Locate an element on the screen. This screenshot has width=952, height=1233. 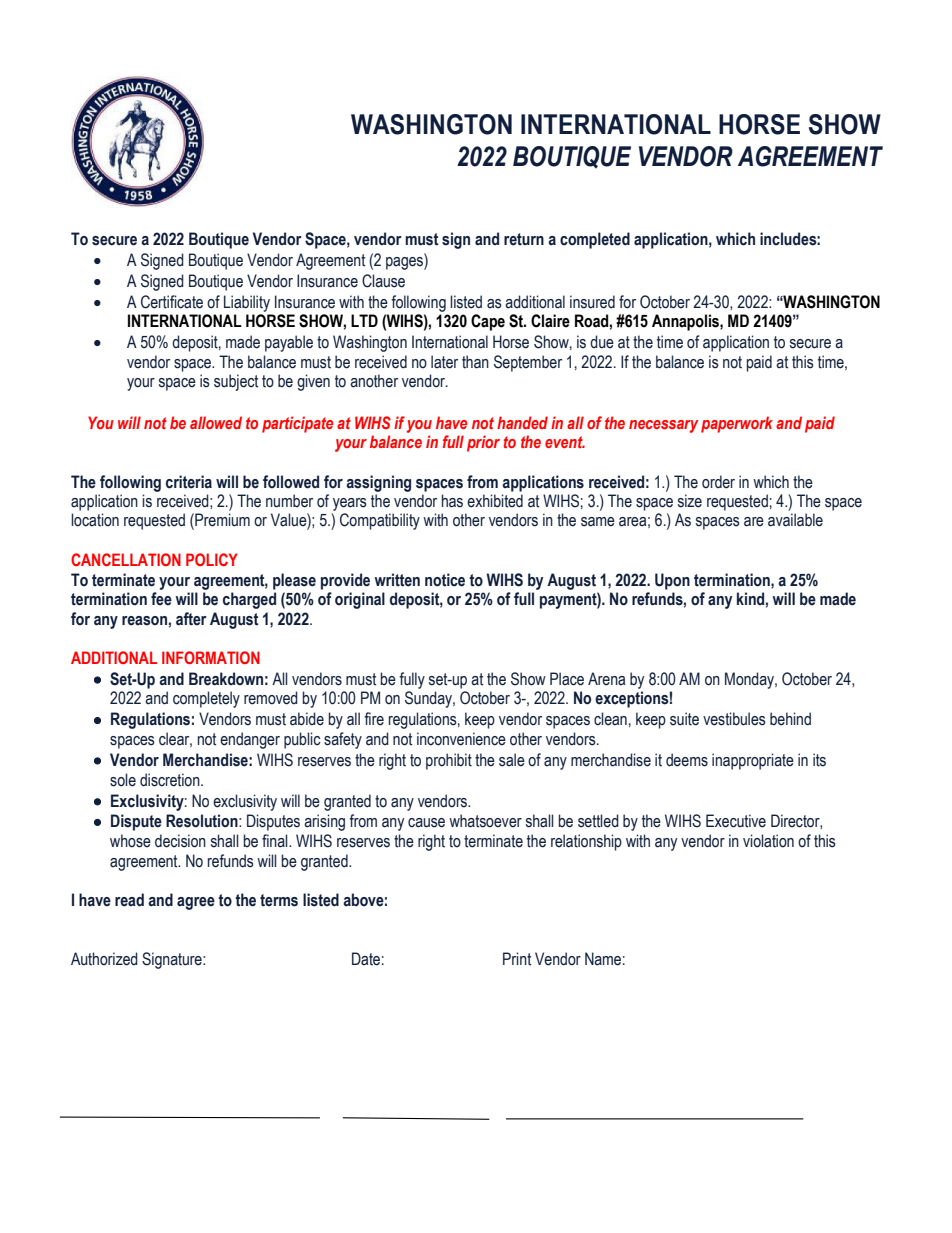
violation is located at coordinates (768, 841).
